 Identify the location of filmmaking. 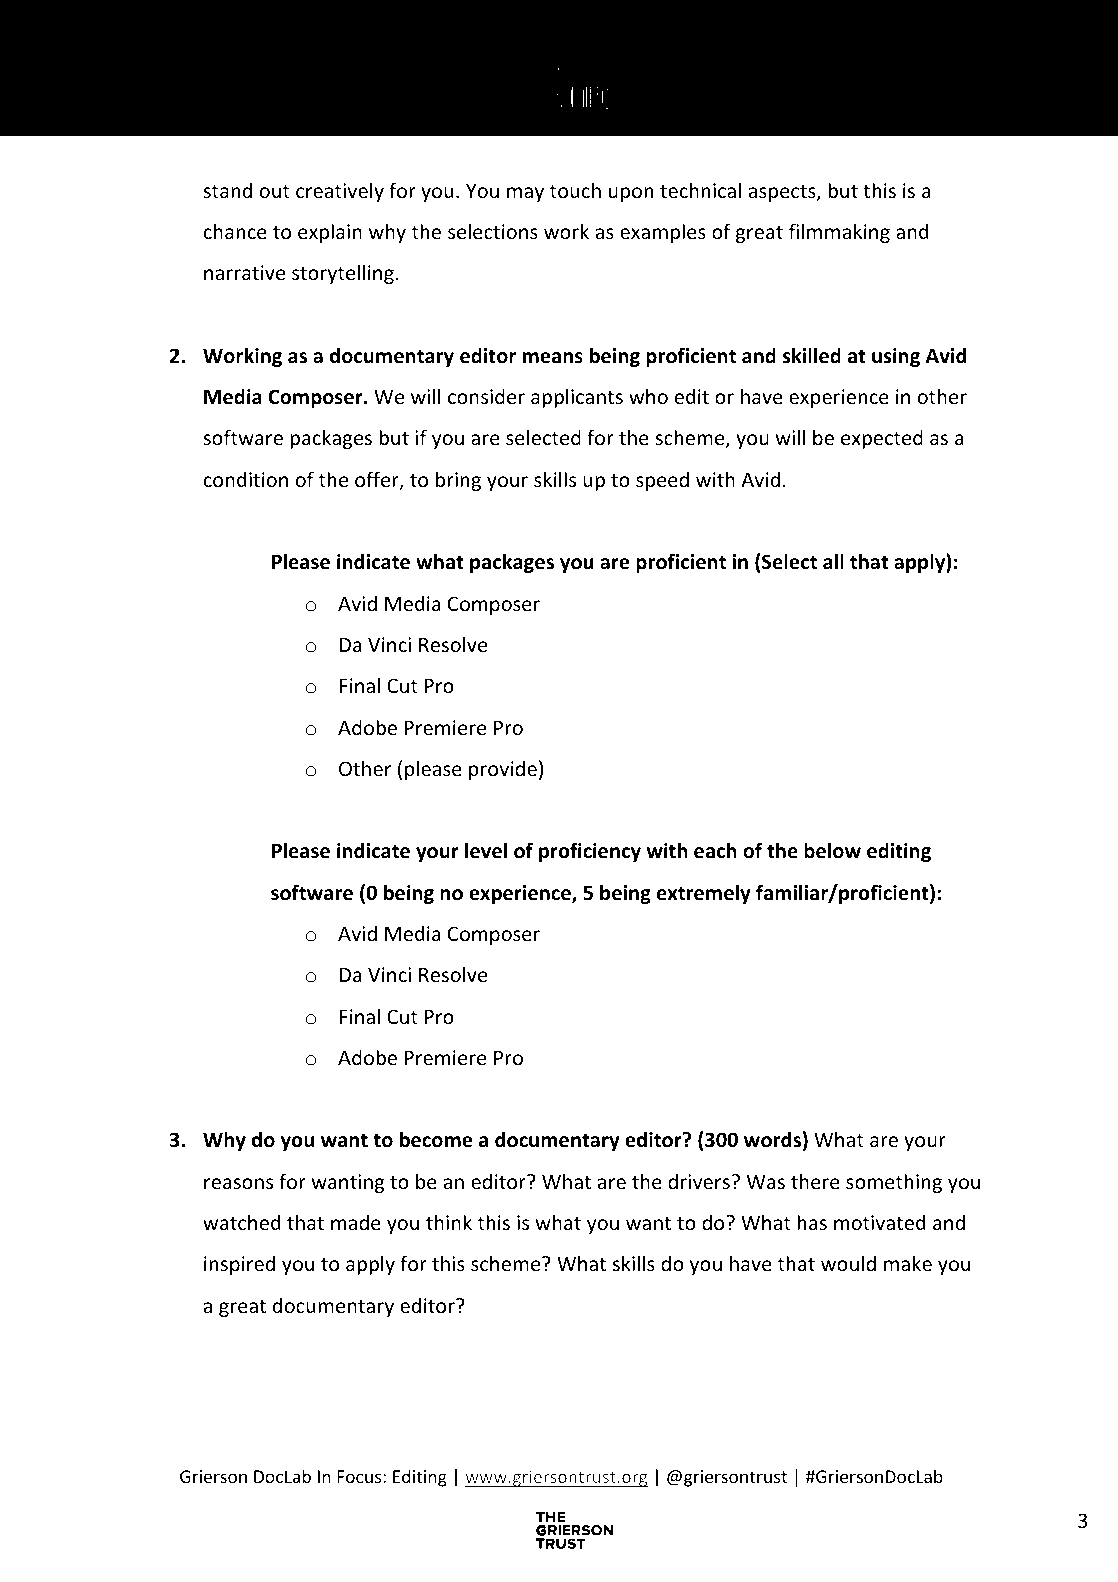
(839, 233).
